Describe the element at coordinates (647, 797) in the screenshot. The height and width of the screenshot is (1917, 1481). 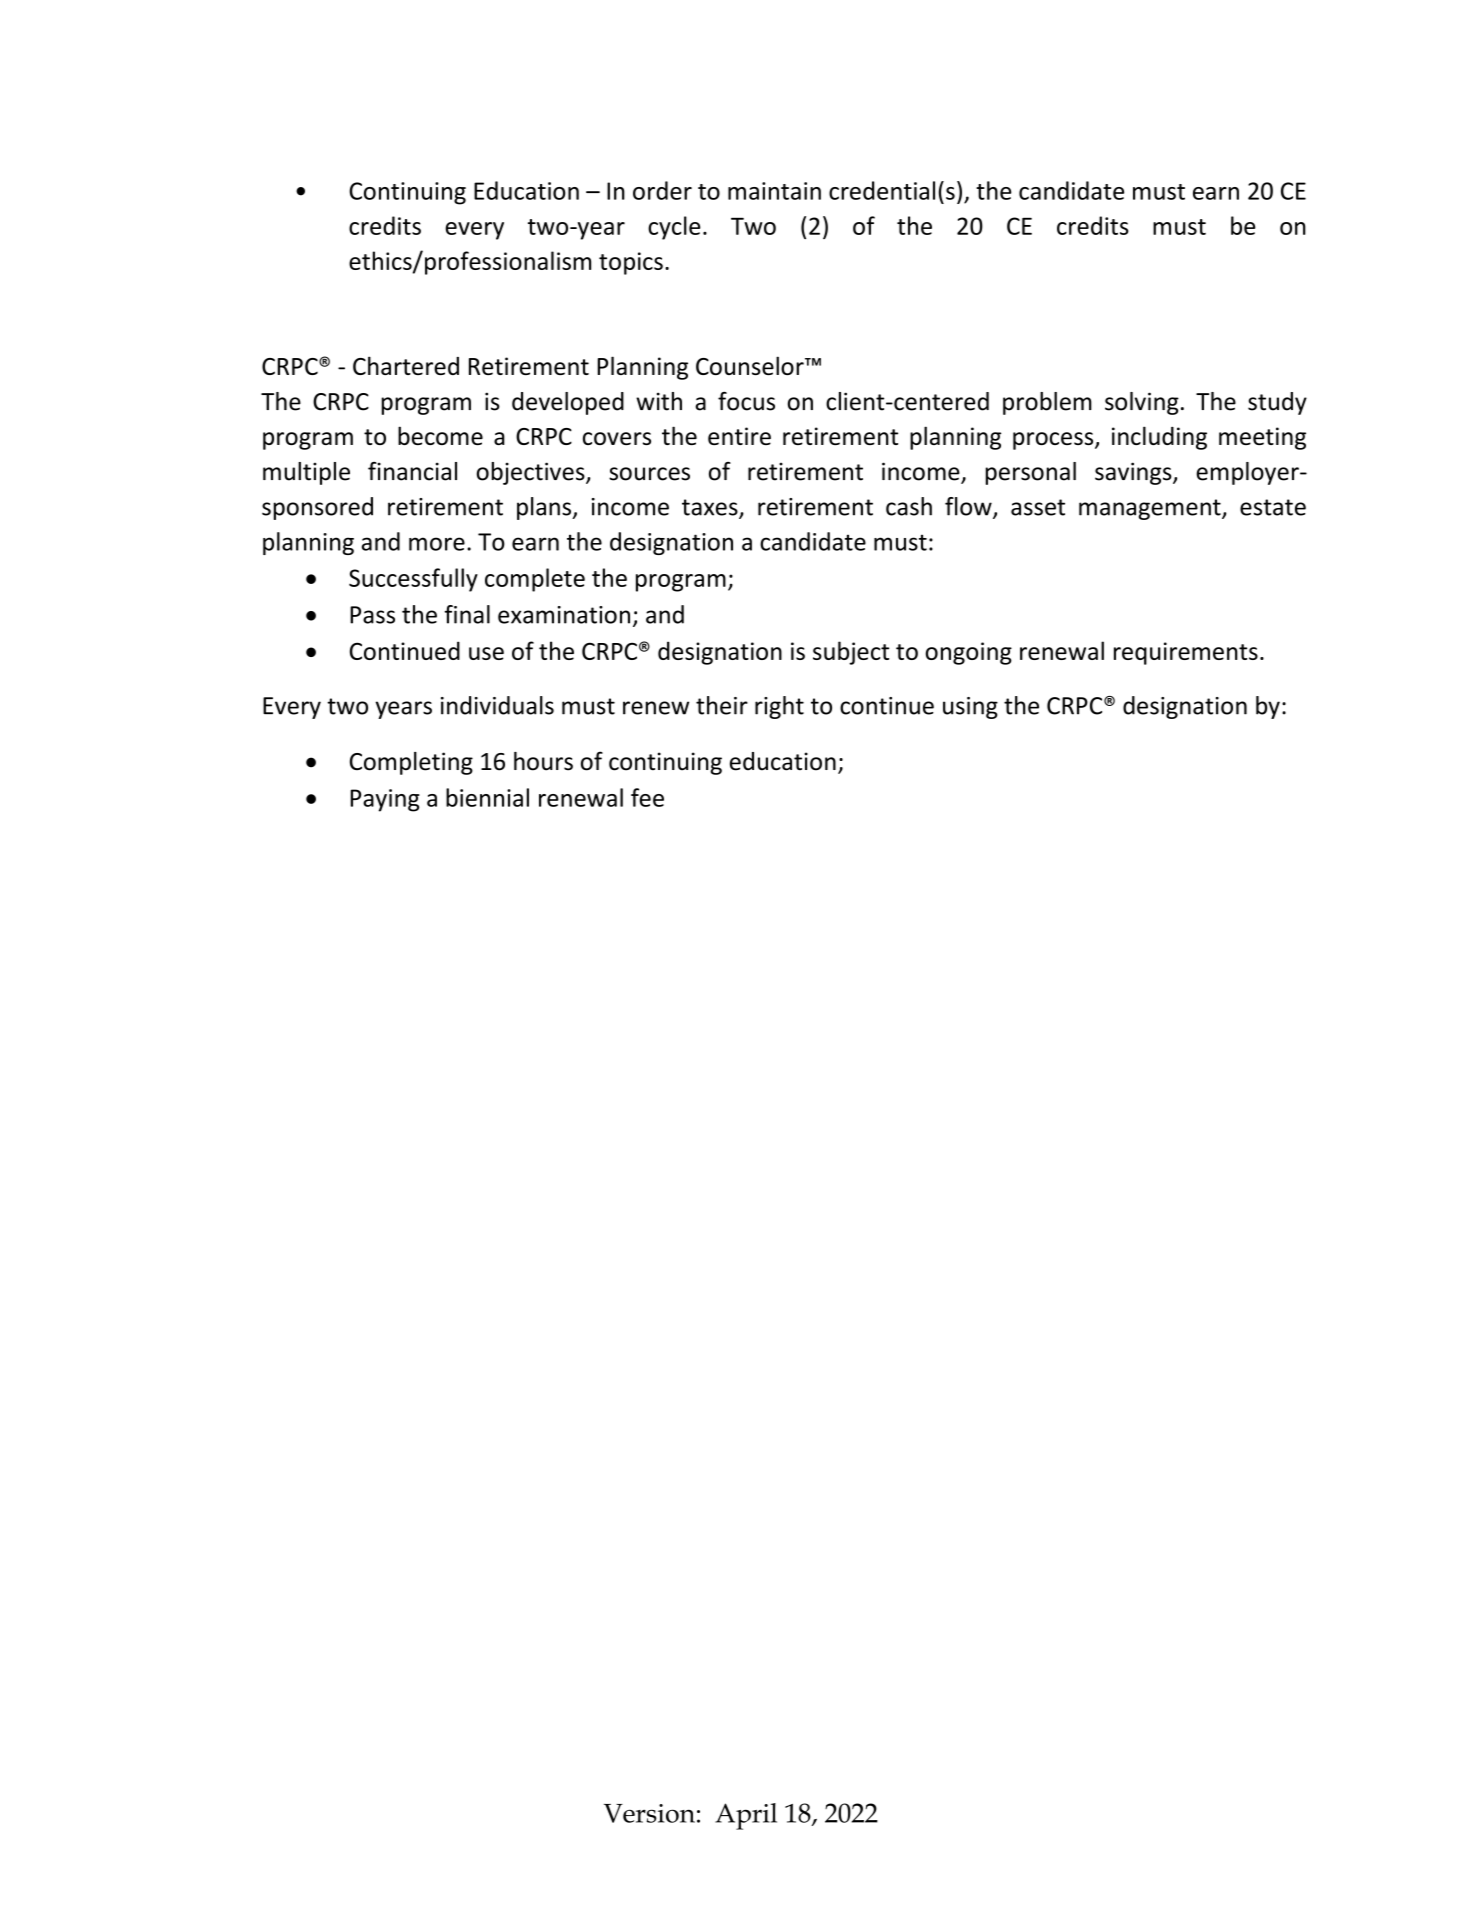
I see `fee` at that location.
